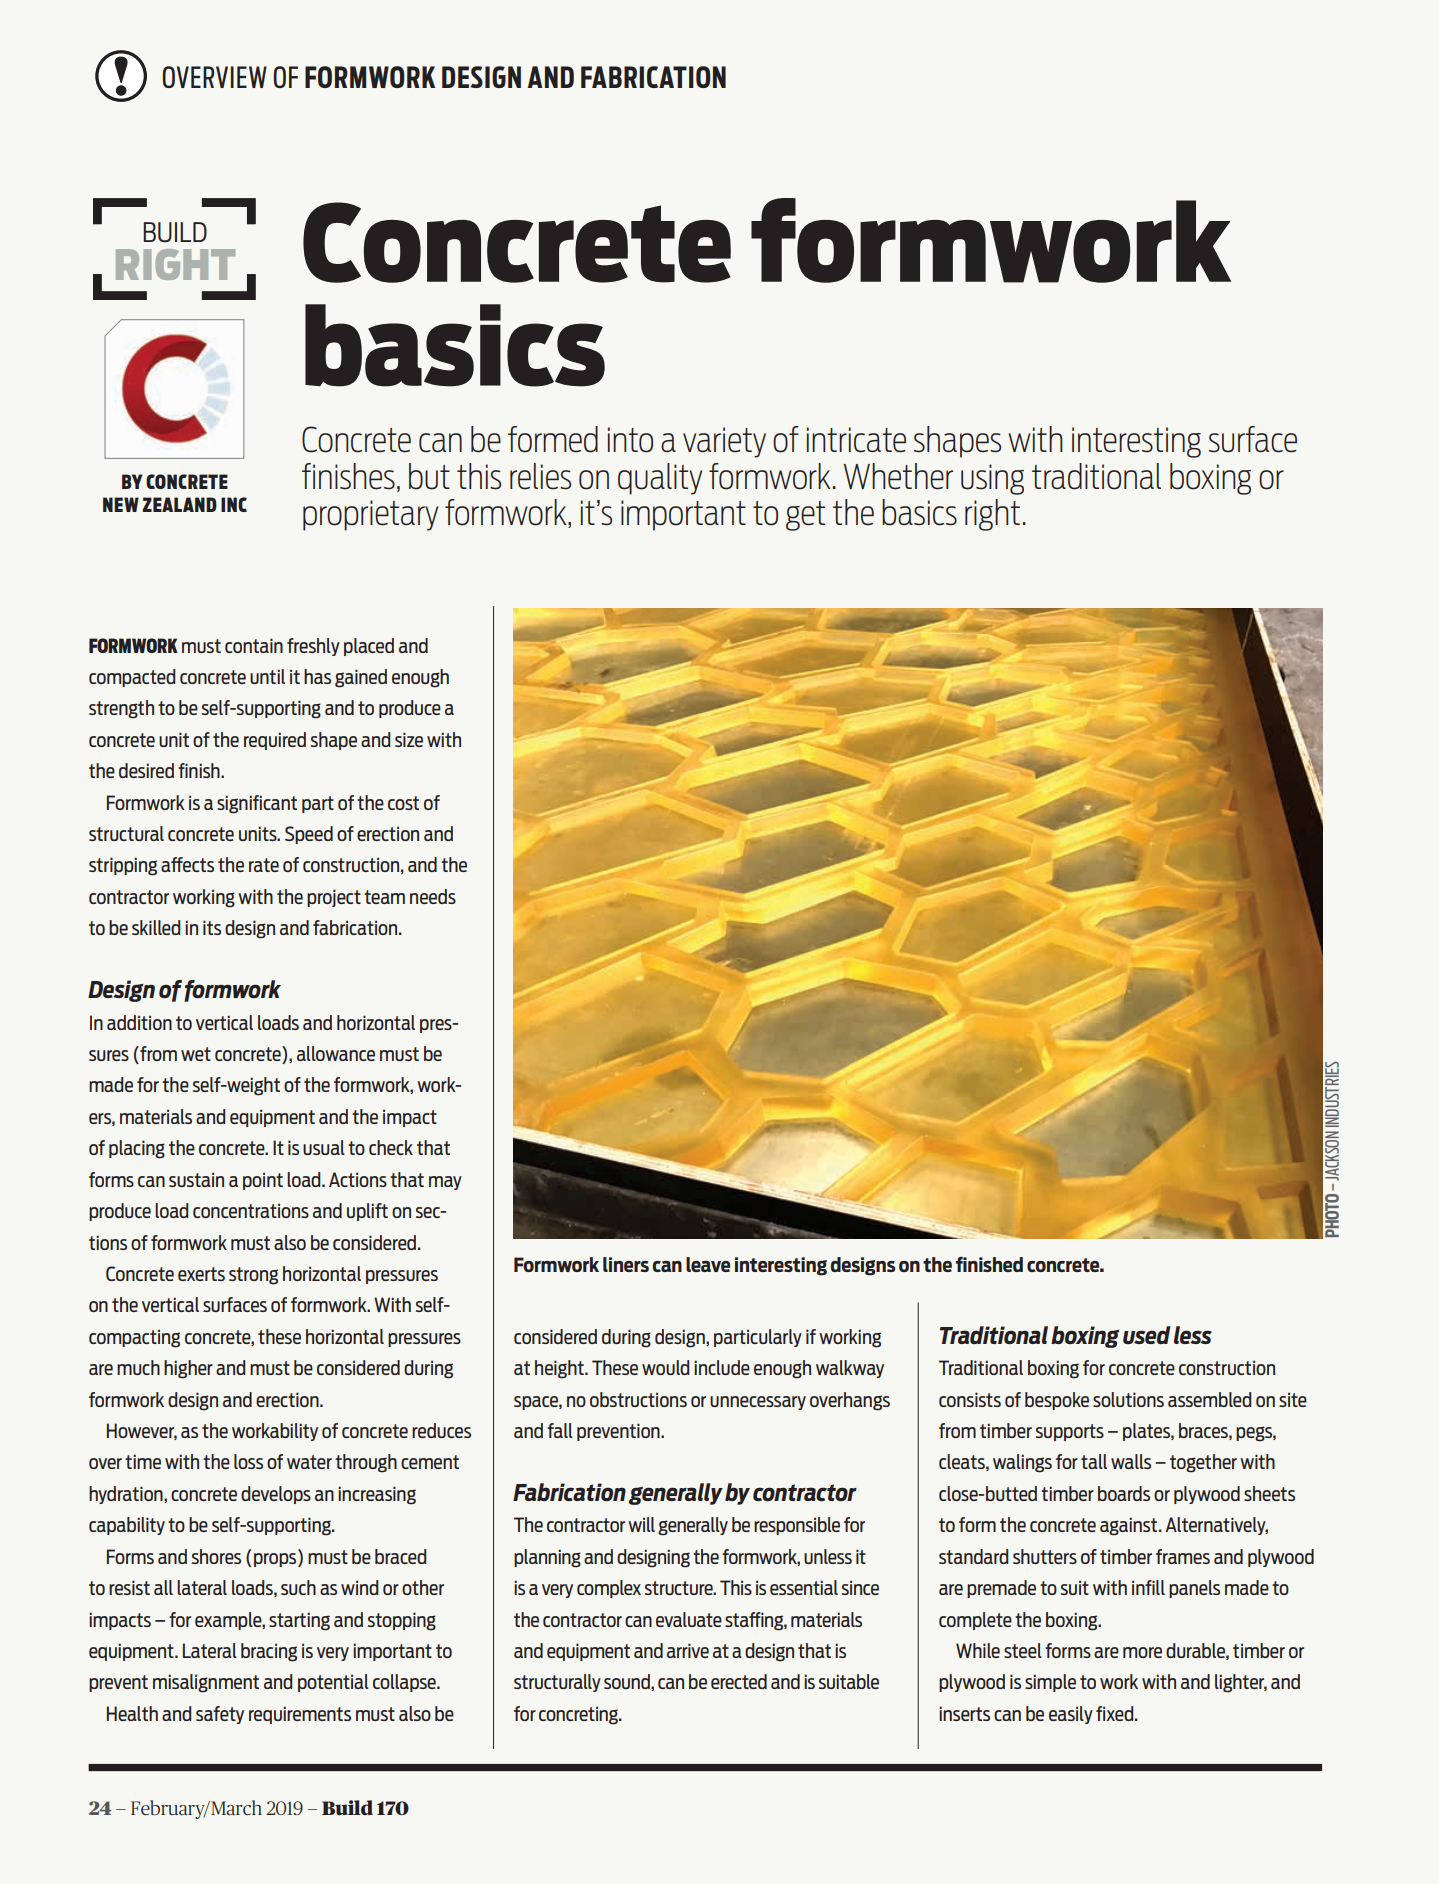 The height and width of the image is (1884, 1439). I want to click on wet, so click(196, 1054).
